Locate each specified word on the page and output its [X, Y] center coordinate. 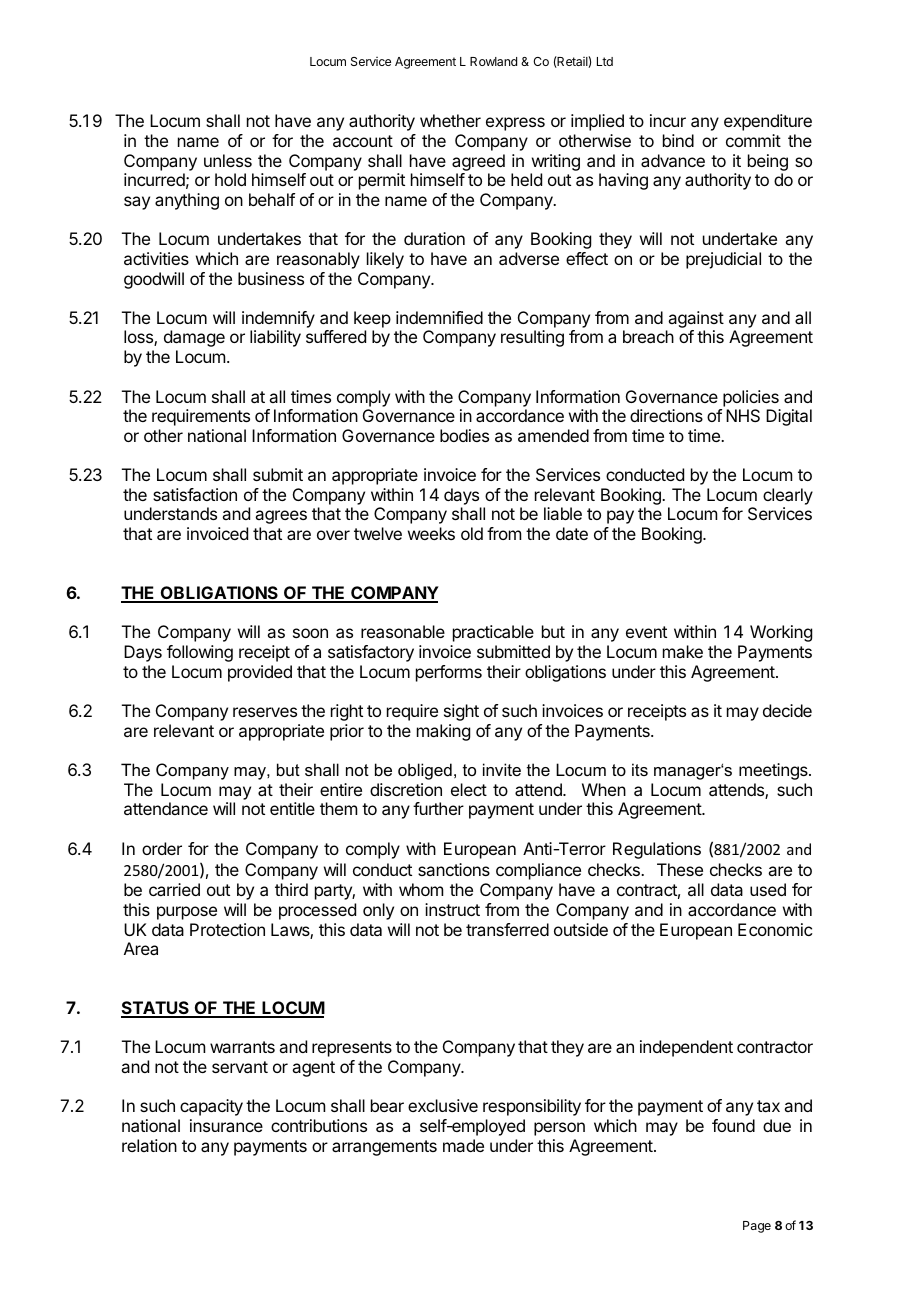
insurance [226, 1125]
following [200, 653]
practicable [493, 633]
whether [450, 120]
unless [228, 160]
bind [678, 140]
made [463, 1145]
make [683, 651]
